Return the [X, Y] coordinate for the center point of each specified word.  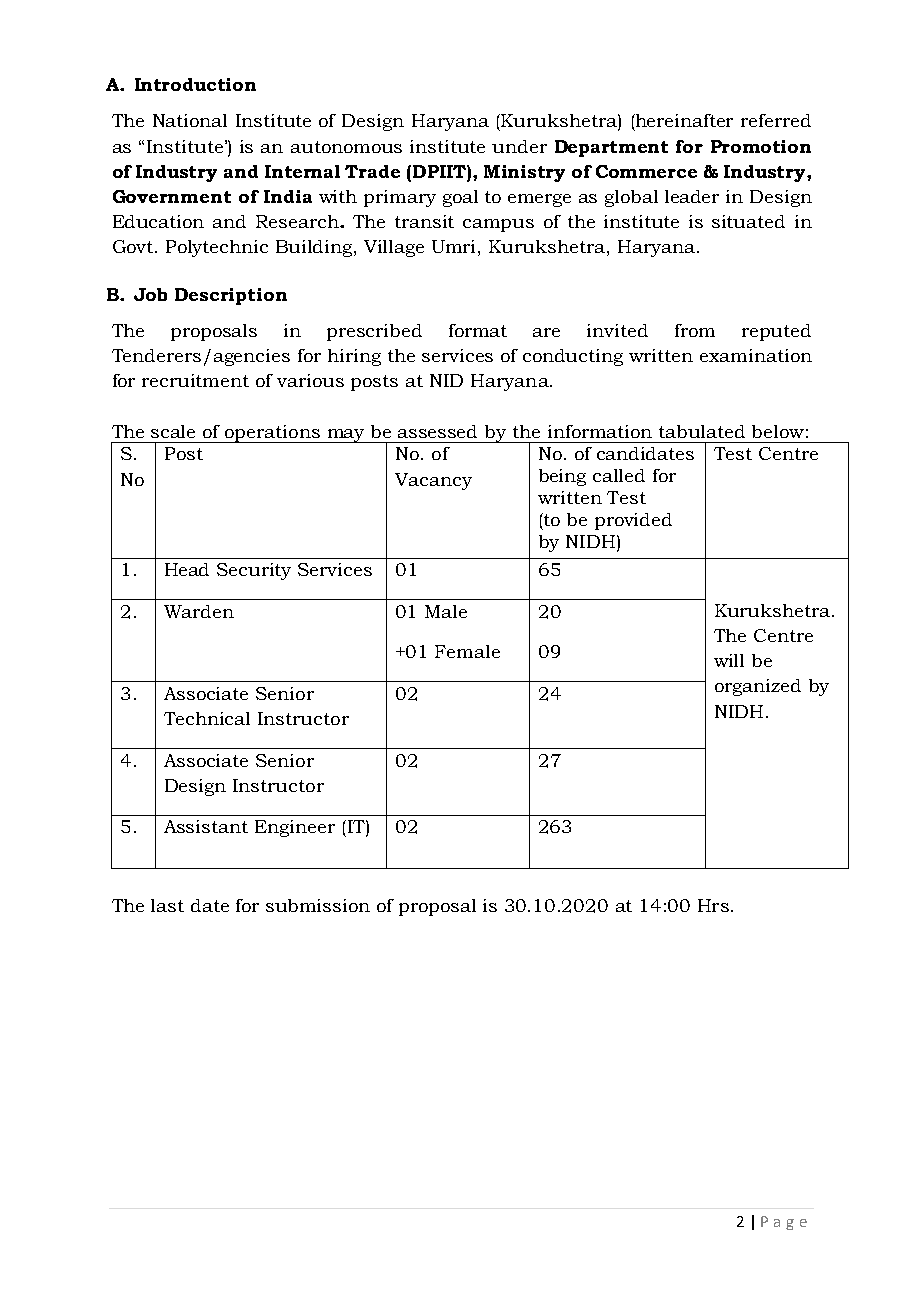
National [190, 120]
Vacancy [433, 481]
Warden [199, 611]
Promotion [761, 146]
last [167, 905]
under [519, 146]
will [729, 660]
